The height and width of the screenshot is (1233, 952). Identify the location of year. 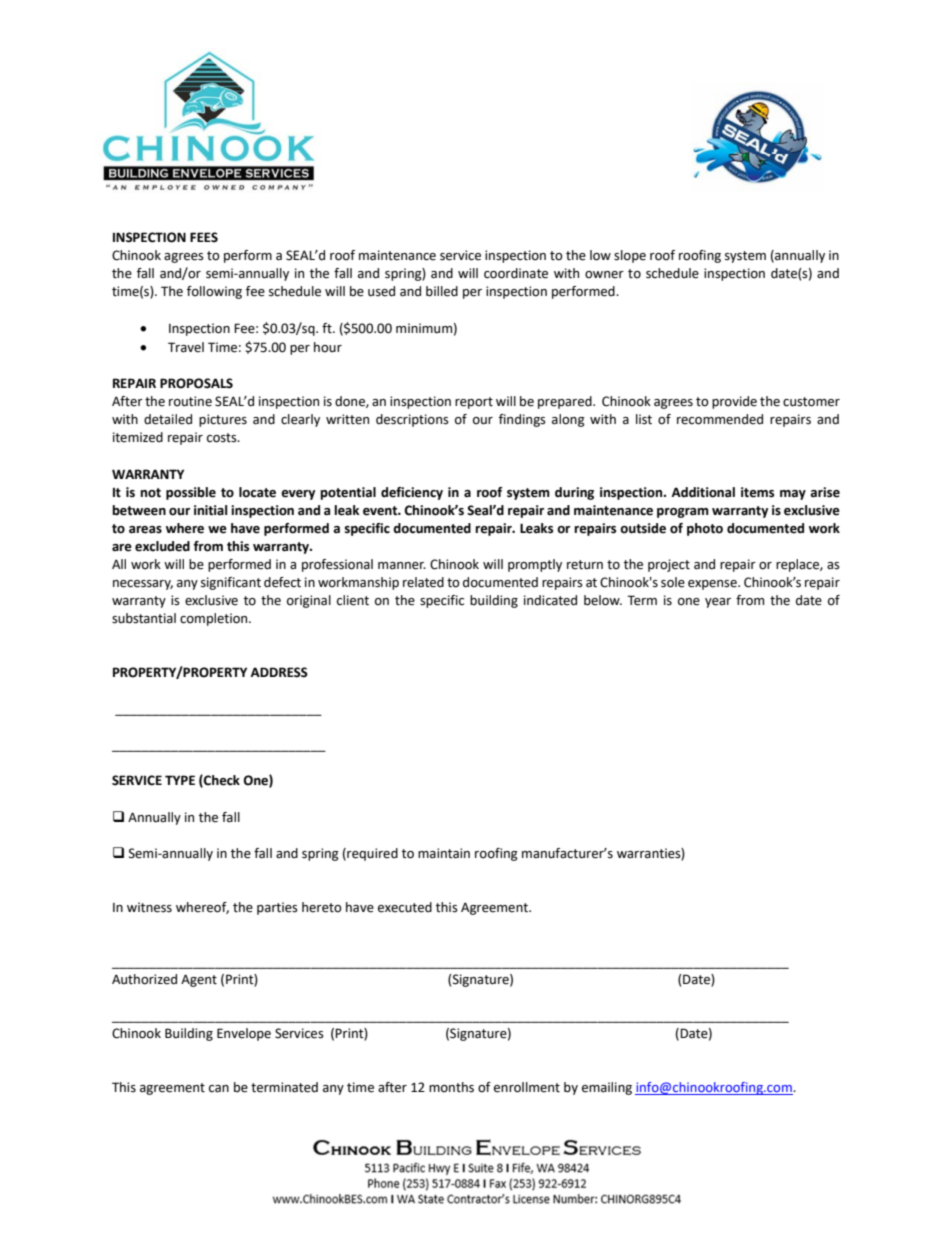
(718, 603).
